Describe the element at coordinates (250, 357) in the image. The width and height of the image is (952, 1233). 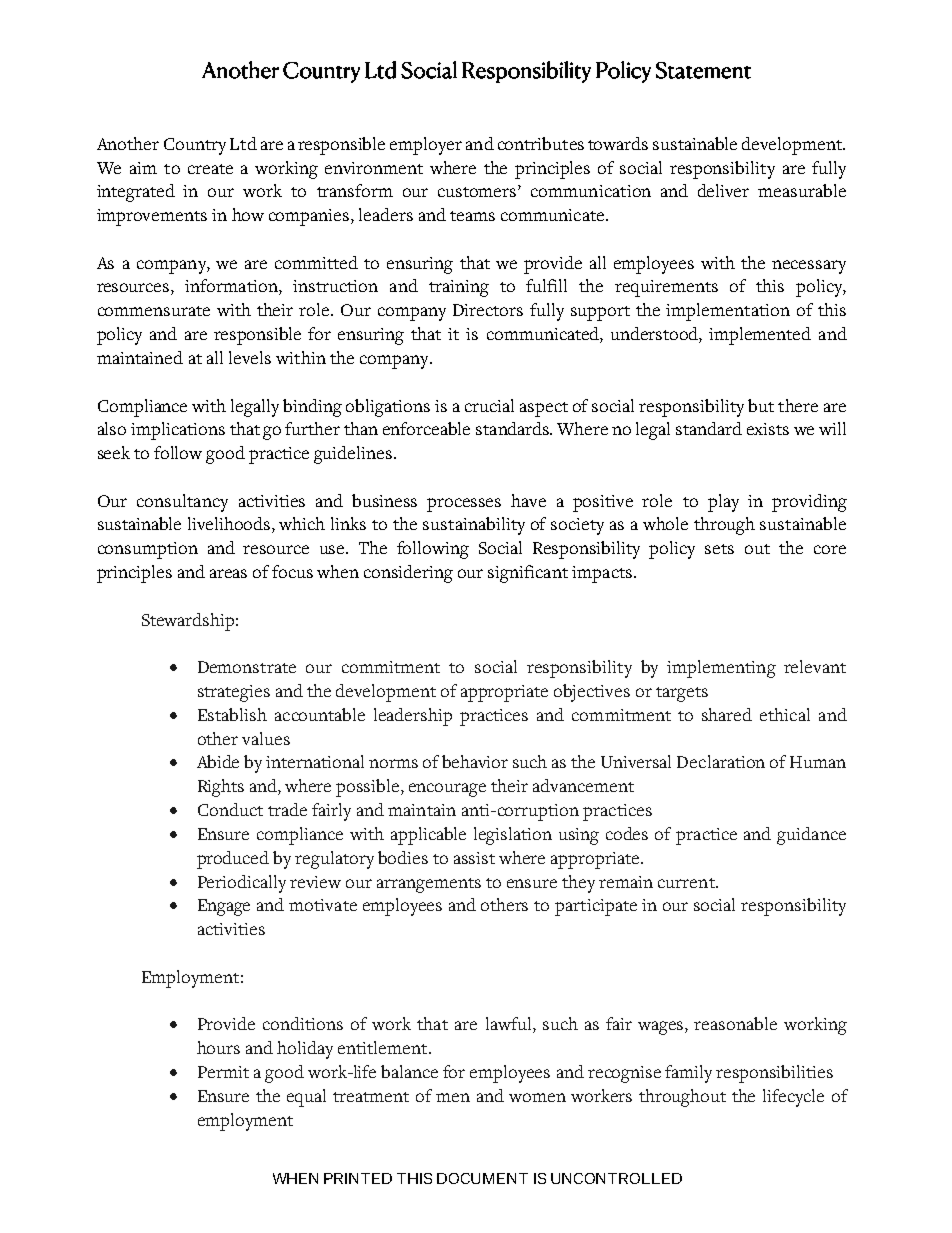
I see `levels` at that location.
